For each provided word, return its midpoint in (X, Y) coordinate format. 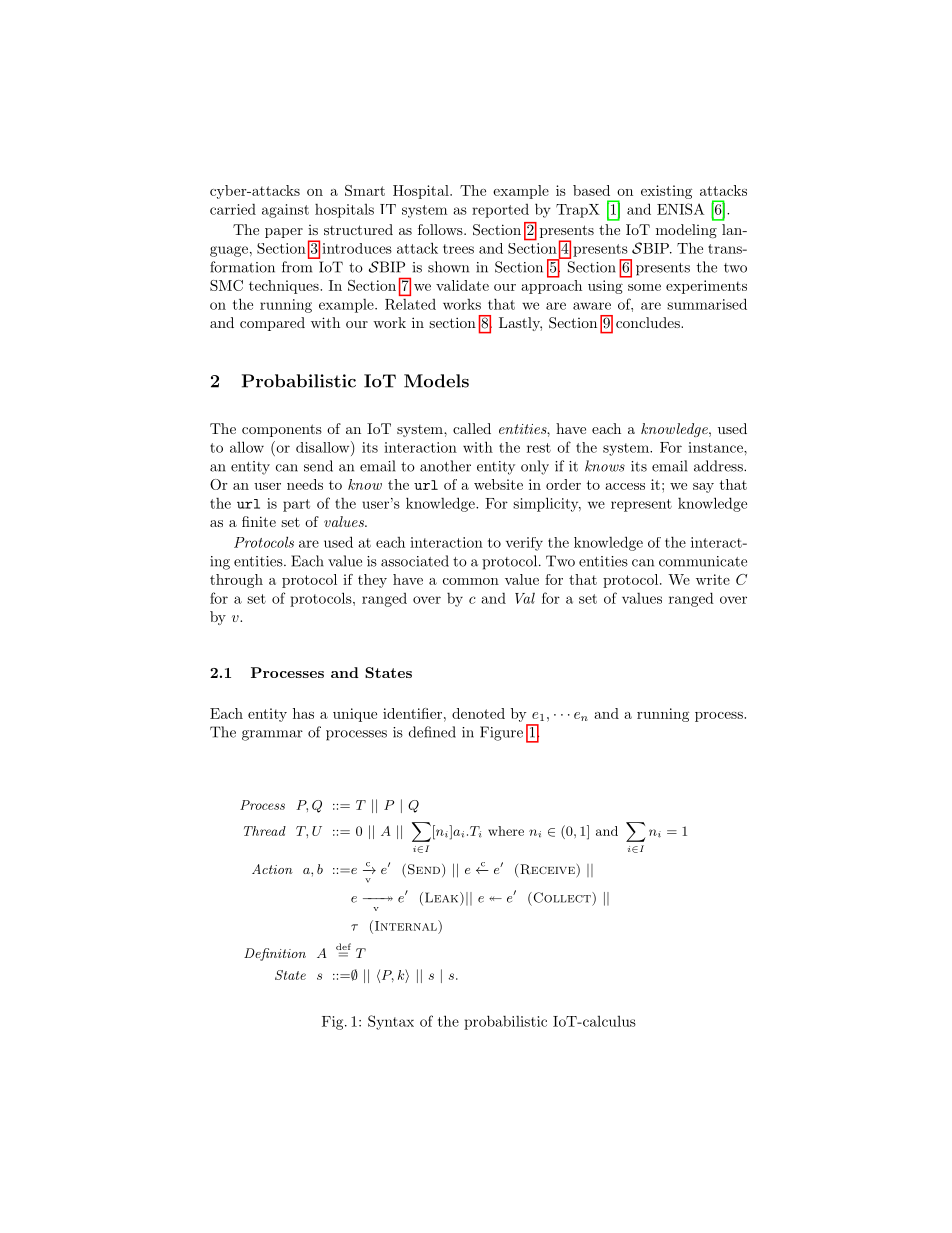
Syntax (391, 1022)
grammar (272, 735)
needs (305, 484)
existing (666, 192)
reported (500, 211)
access (625, 486)
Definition (275, 954)
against (285, 211)
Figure (501, 733)
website (498, 484)
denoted (478, 713)
